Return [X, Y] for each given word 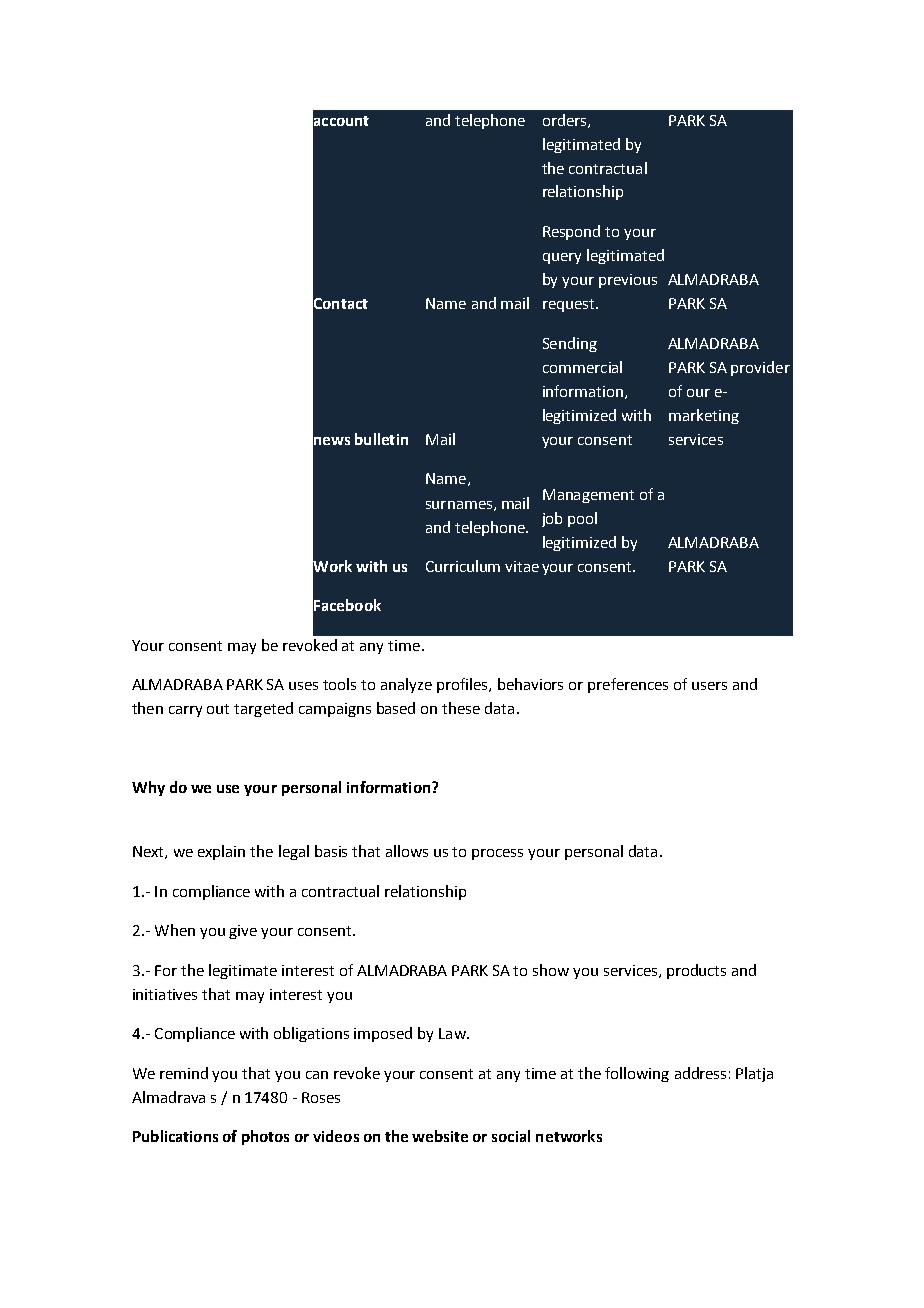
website [440, 1136]
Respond [571, 232]
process [497, 854]
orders [566, 121]
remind [184, 1073]
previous [628, 281]
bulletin [381, 439]
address [700, 1073]
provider [760, 368]
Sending [570, 344]
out [218, 709]
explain [221, 852]
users [709, 686]
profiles [463, 685]
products [696, 971]
